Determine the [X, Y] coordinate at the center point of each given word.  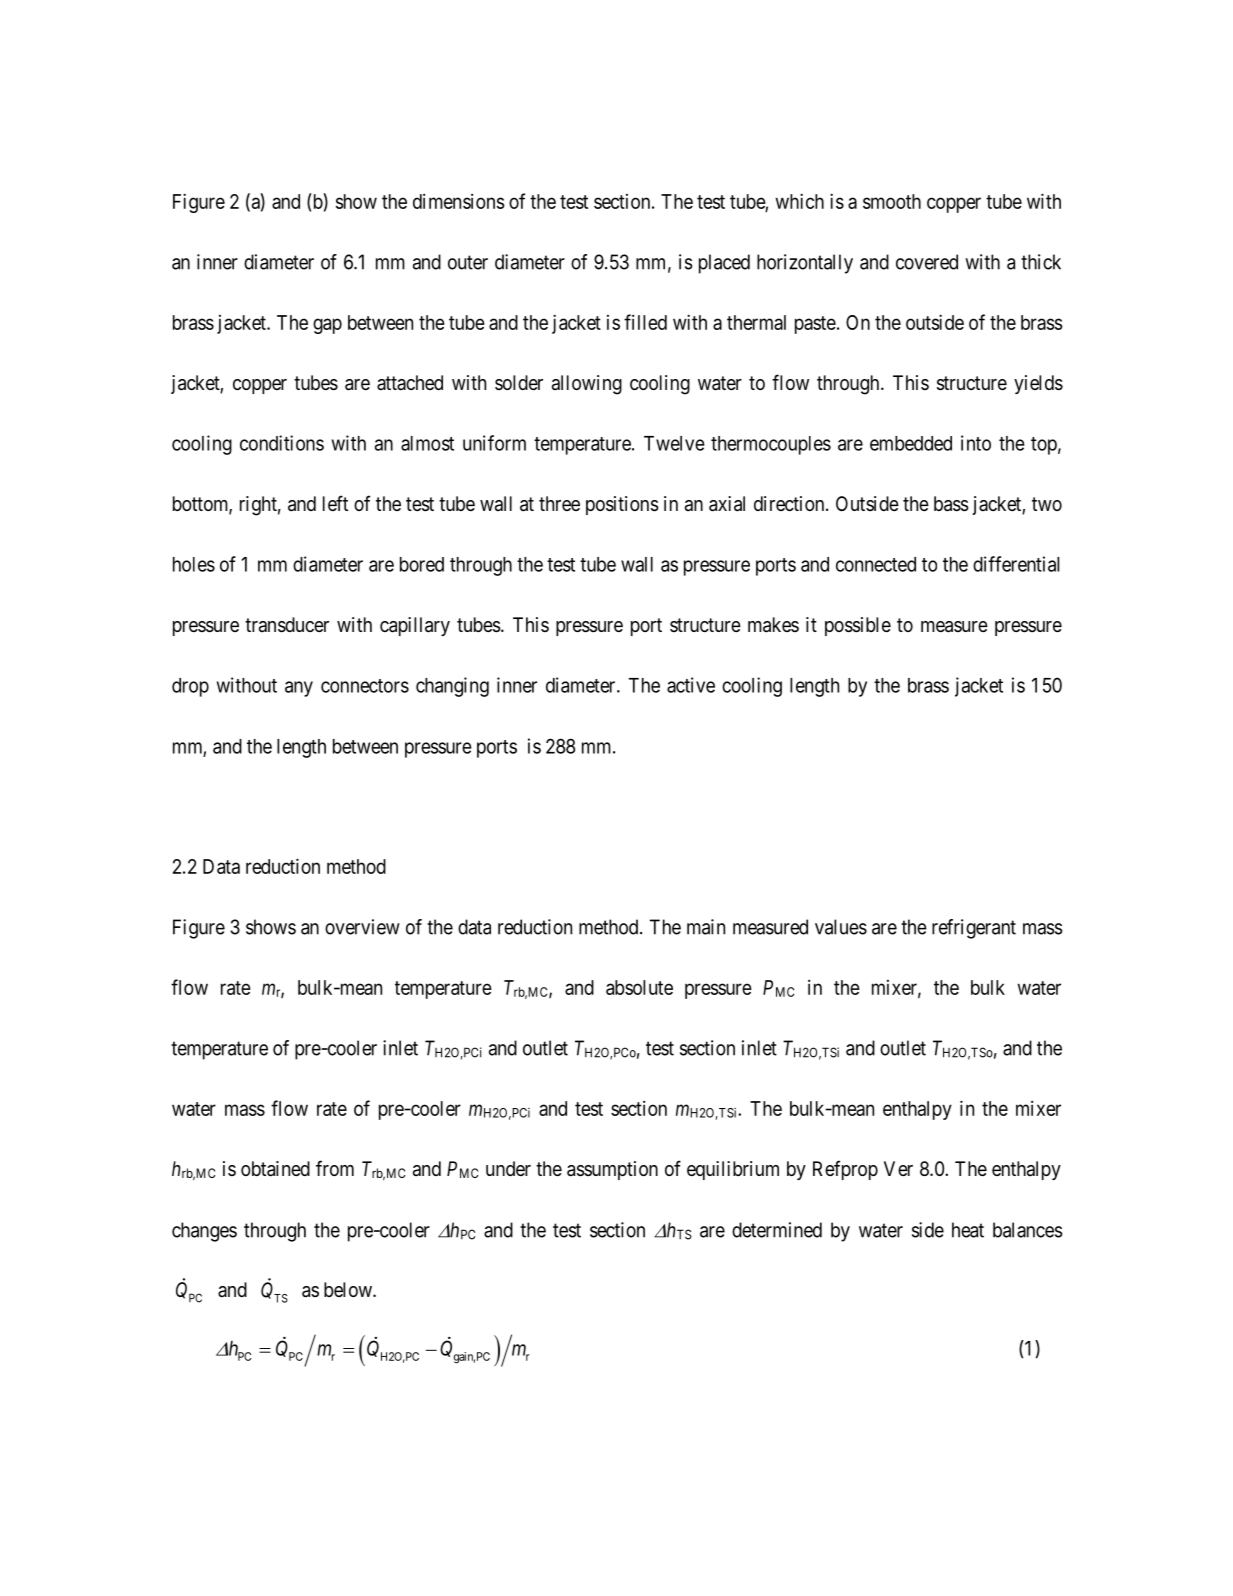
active [691, 685]
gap [327, 326]
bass [951, 504]
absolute [639, 987]
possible [858, 626]
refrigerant [974, 929]
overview [362, 927]
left [335, 503]
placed [724, 264]
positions [622, 505]
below [349, 1289]
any [299, 689]
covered [927, 262]
